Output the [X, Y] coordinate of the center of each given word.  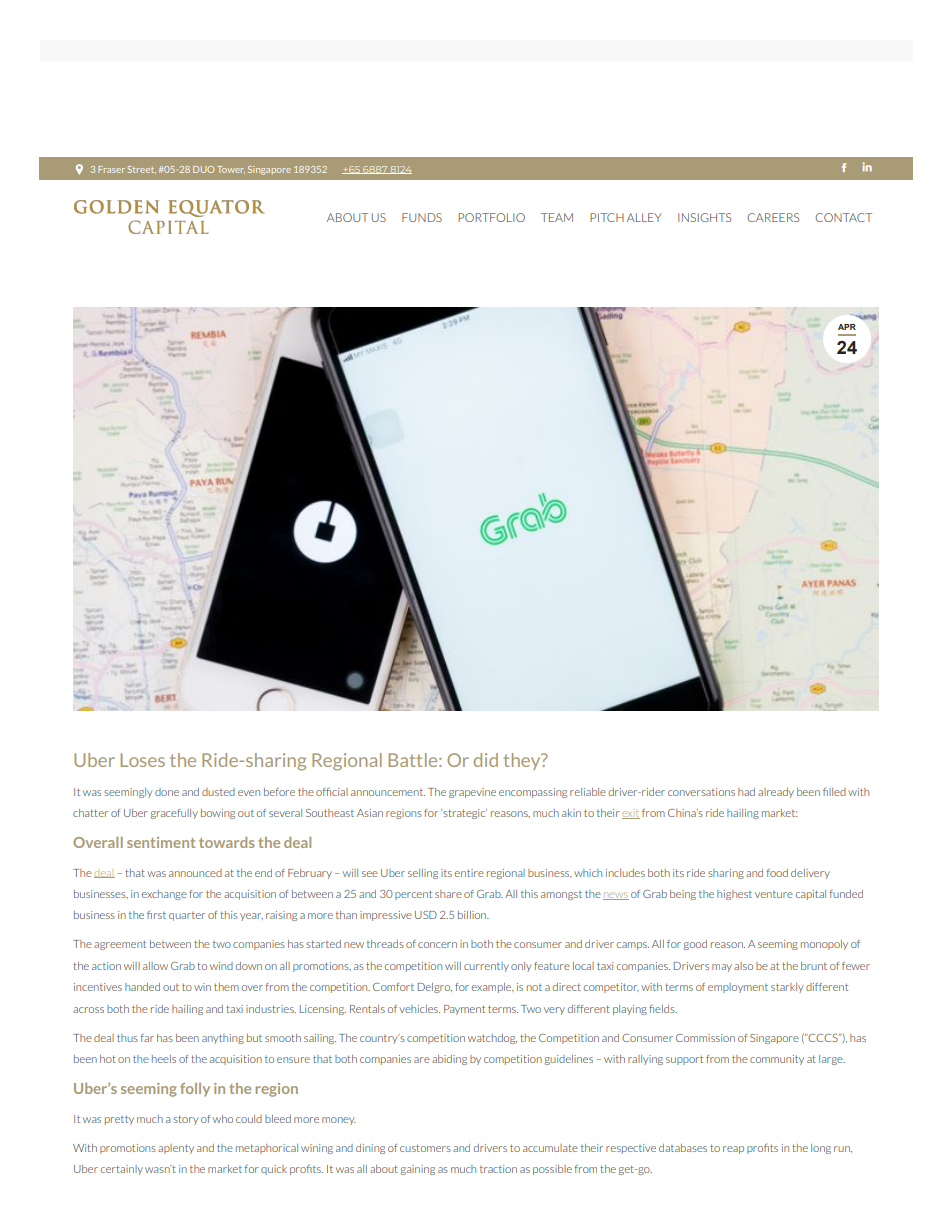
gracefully [174, 814]
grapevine [472, 793]
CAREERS [773, 217]
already [776, 793]
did [486, 760]
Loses [143, 760]
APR [847, 327]
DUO [203, 169]
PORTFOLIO [491, 217]
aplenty [176, 1149]
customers [425, 1148]
